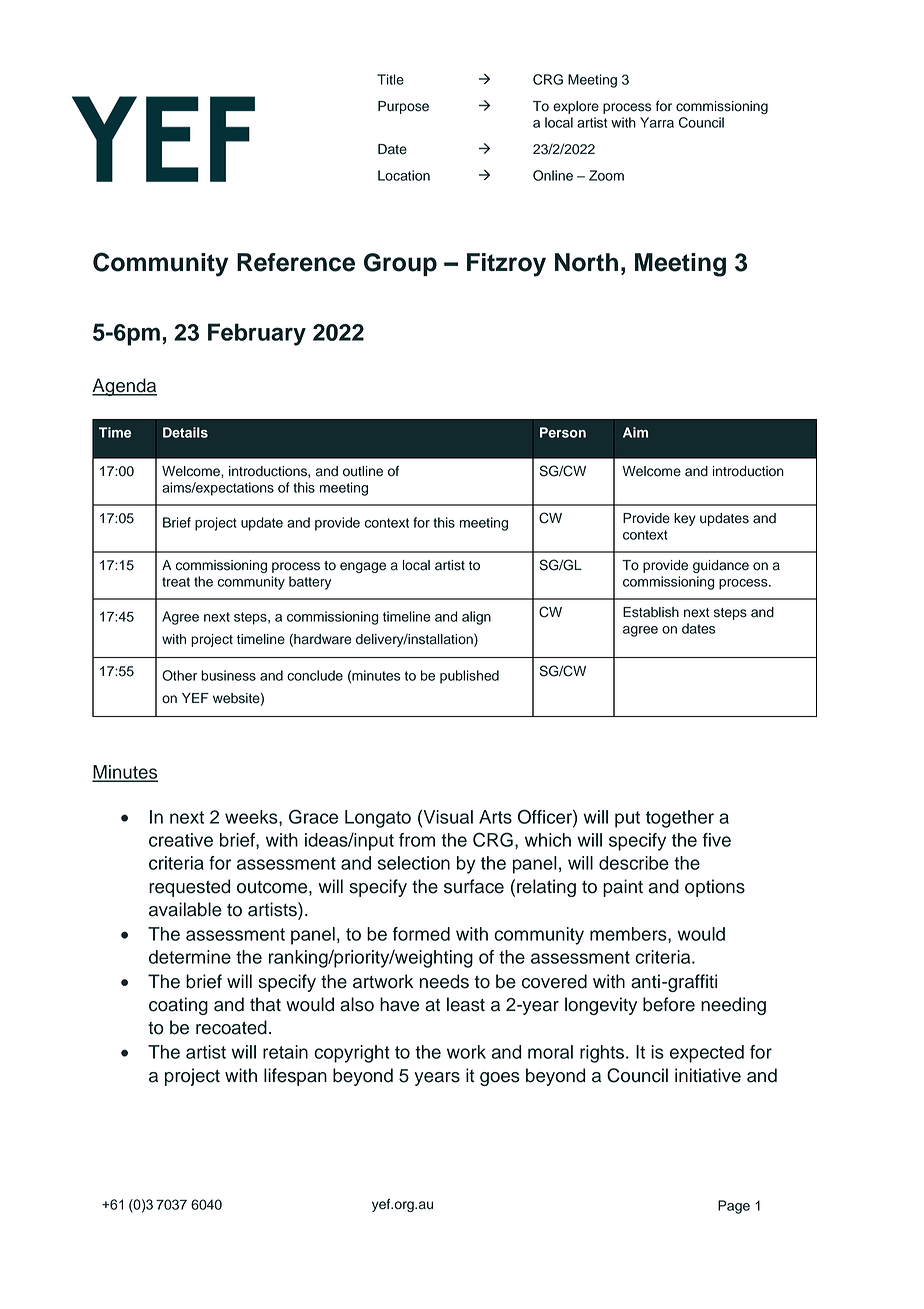  I want to click on lifespan, so click(295, 1077).
